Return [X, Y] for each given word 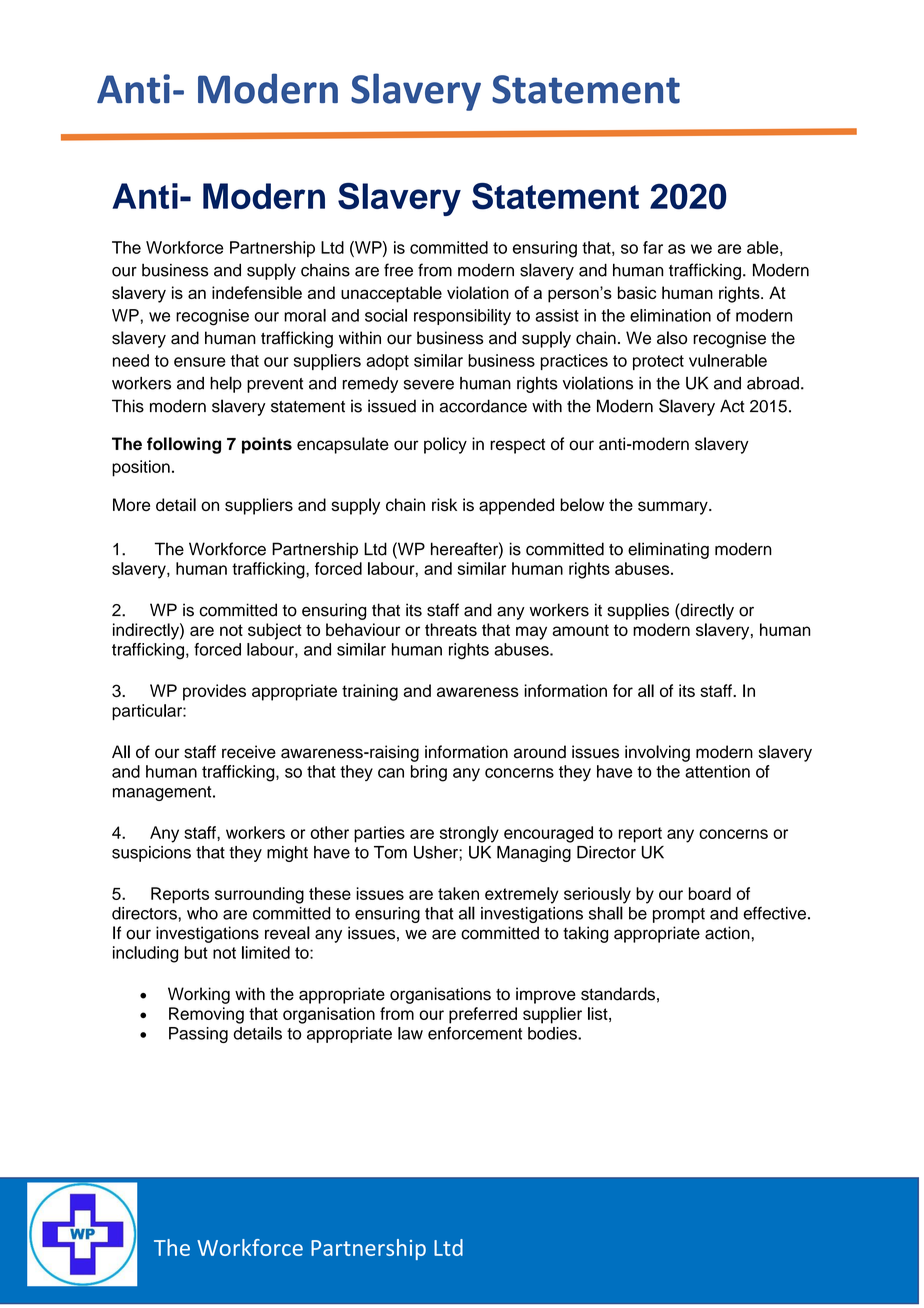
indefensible [257, 292]
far [653, 247]
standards [618, 994]
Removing [206, 1015]
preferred [483, 1015]
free [398, 270]
